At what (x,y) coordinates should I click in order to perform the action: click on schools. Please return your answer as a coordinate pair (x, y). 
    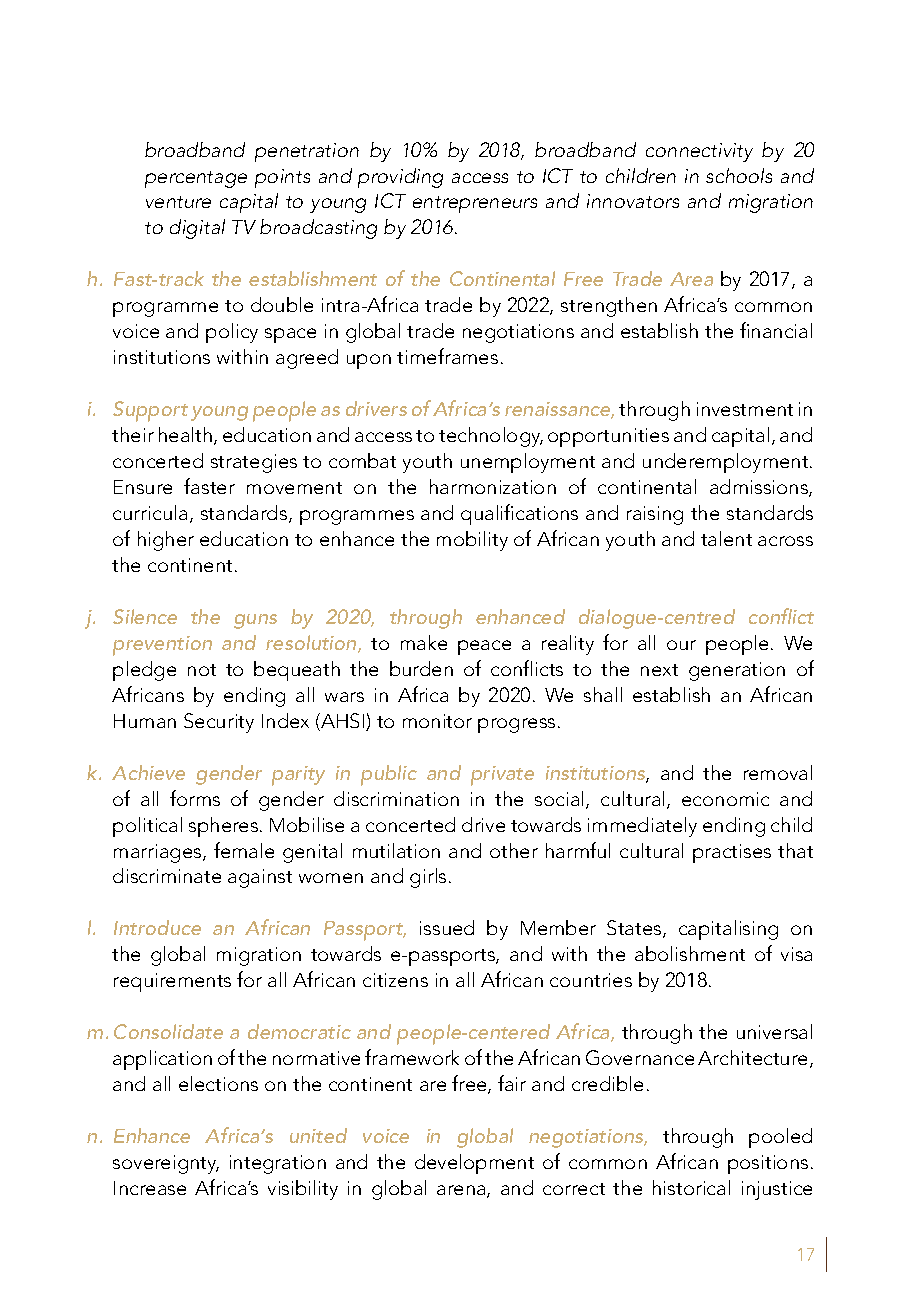
    Looking at the image, I should click on (739, 175).
